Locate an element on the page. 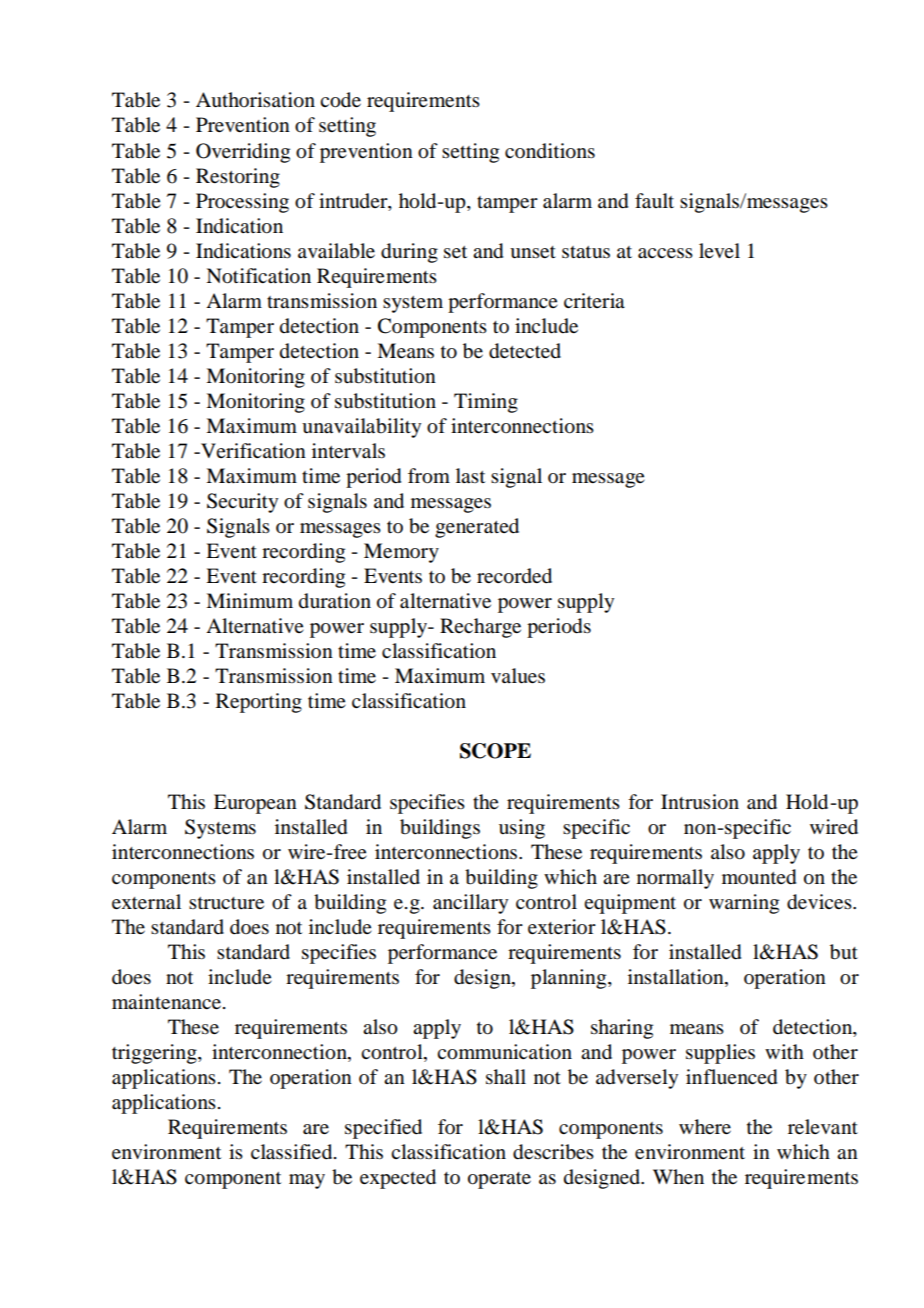 The image size is (924, 1308). fault is located at coordinates (654, 201).
